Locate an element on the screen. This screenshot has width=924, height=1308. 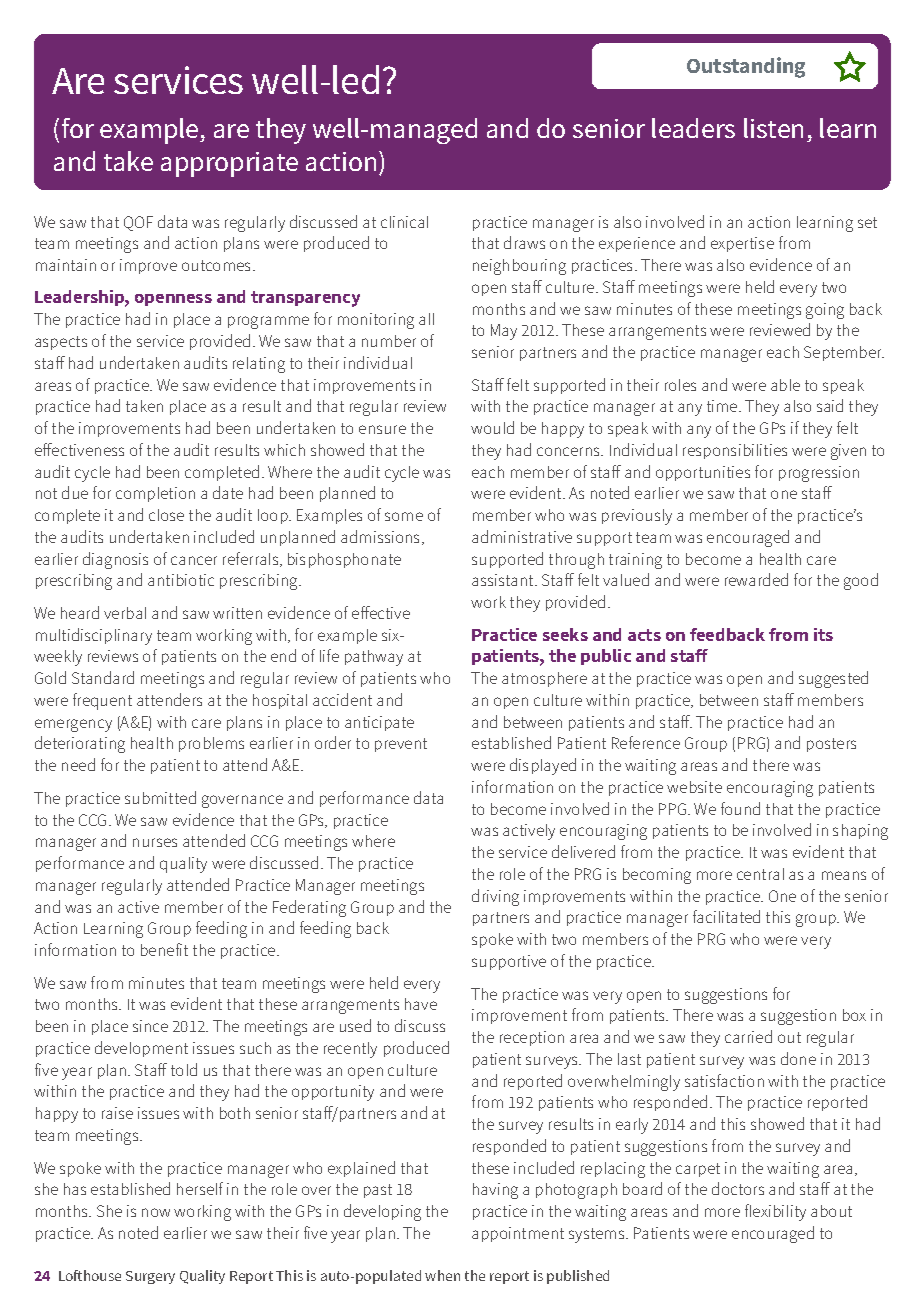
now is located at coordinates (156, 1212).
